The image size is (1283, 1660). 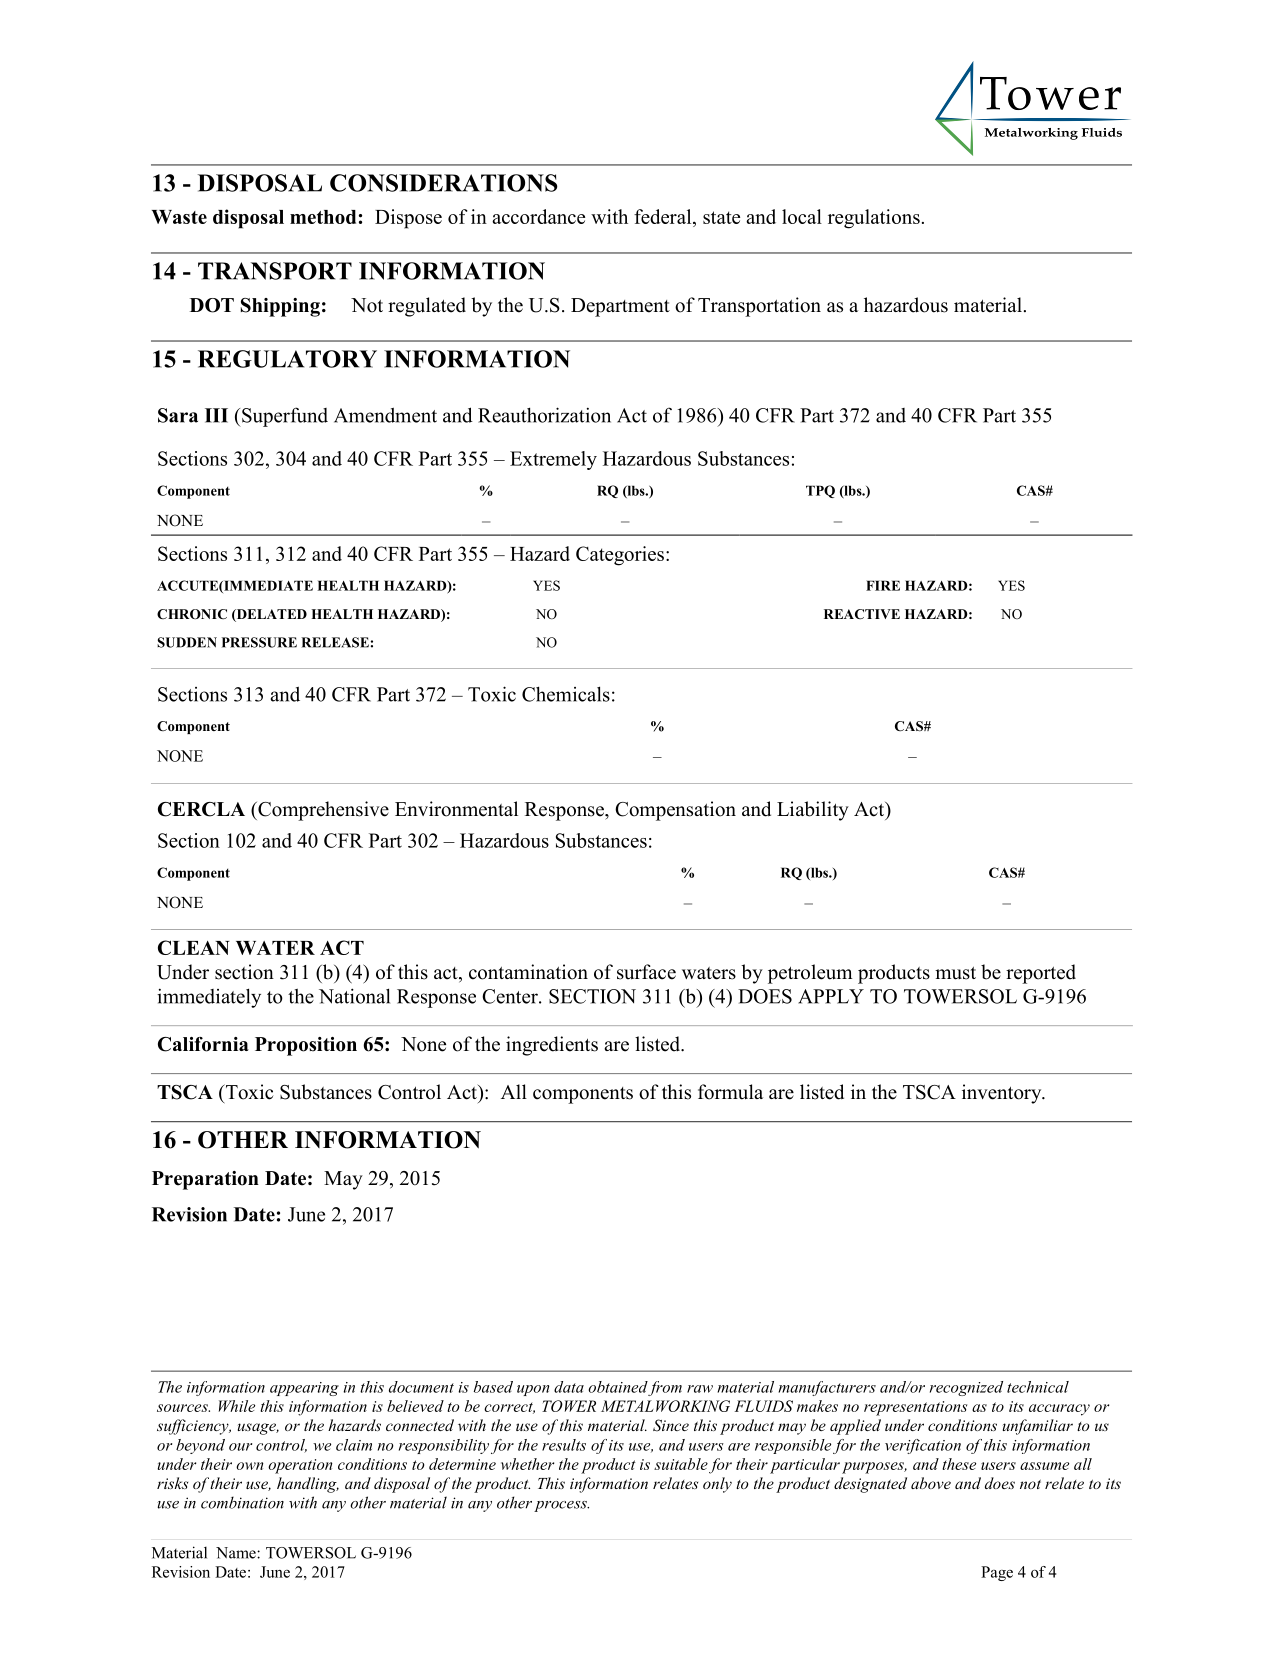 What do you see at coordinates (955, 973) in the screenshot?
I see `must` at bounding box center [955, 973].
